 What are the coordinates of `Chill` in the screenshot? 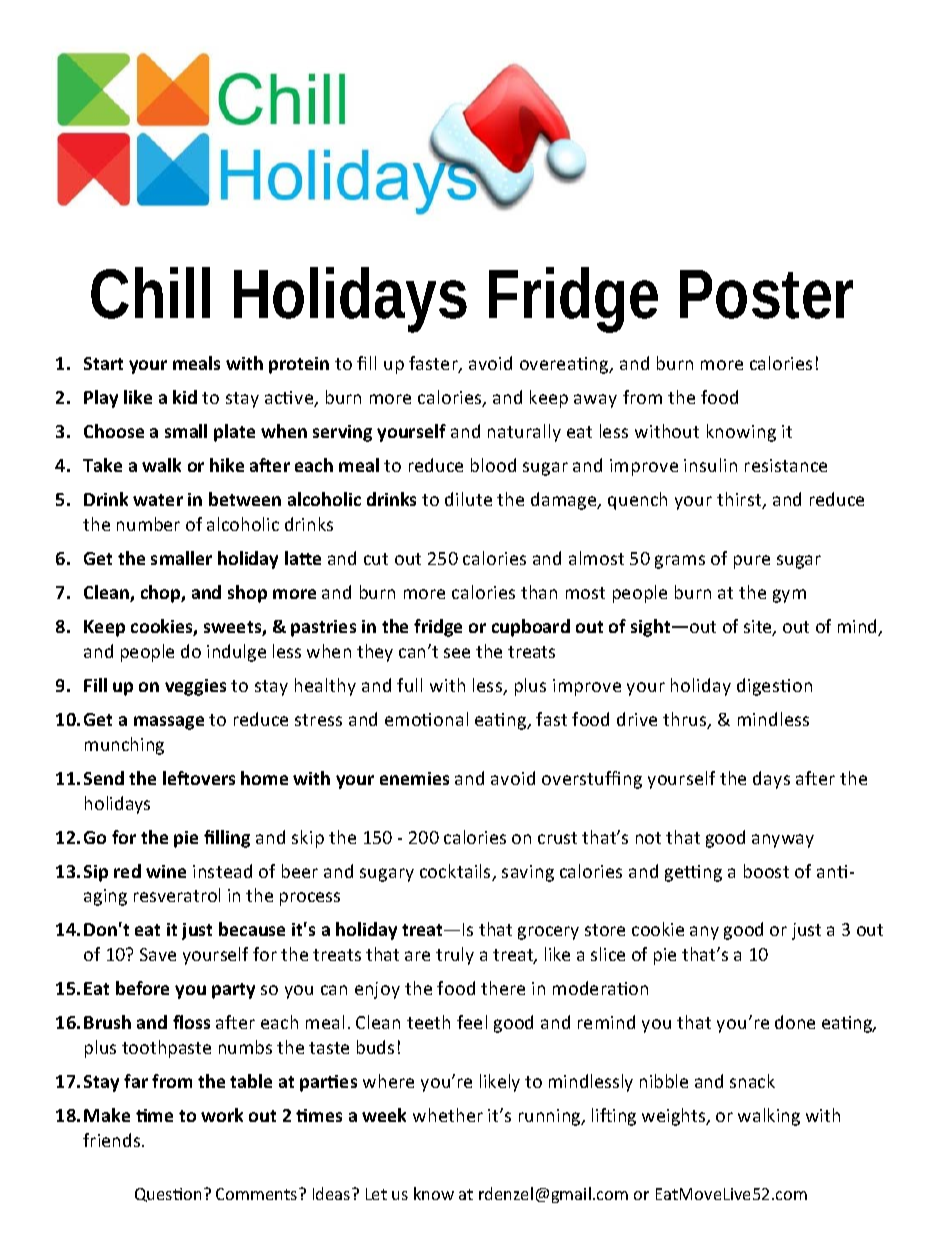 It's located at (150, 293).
